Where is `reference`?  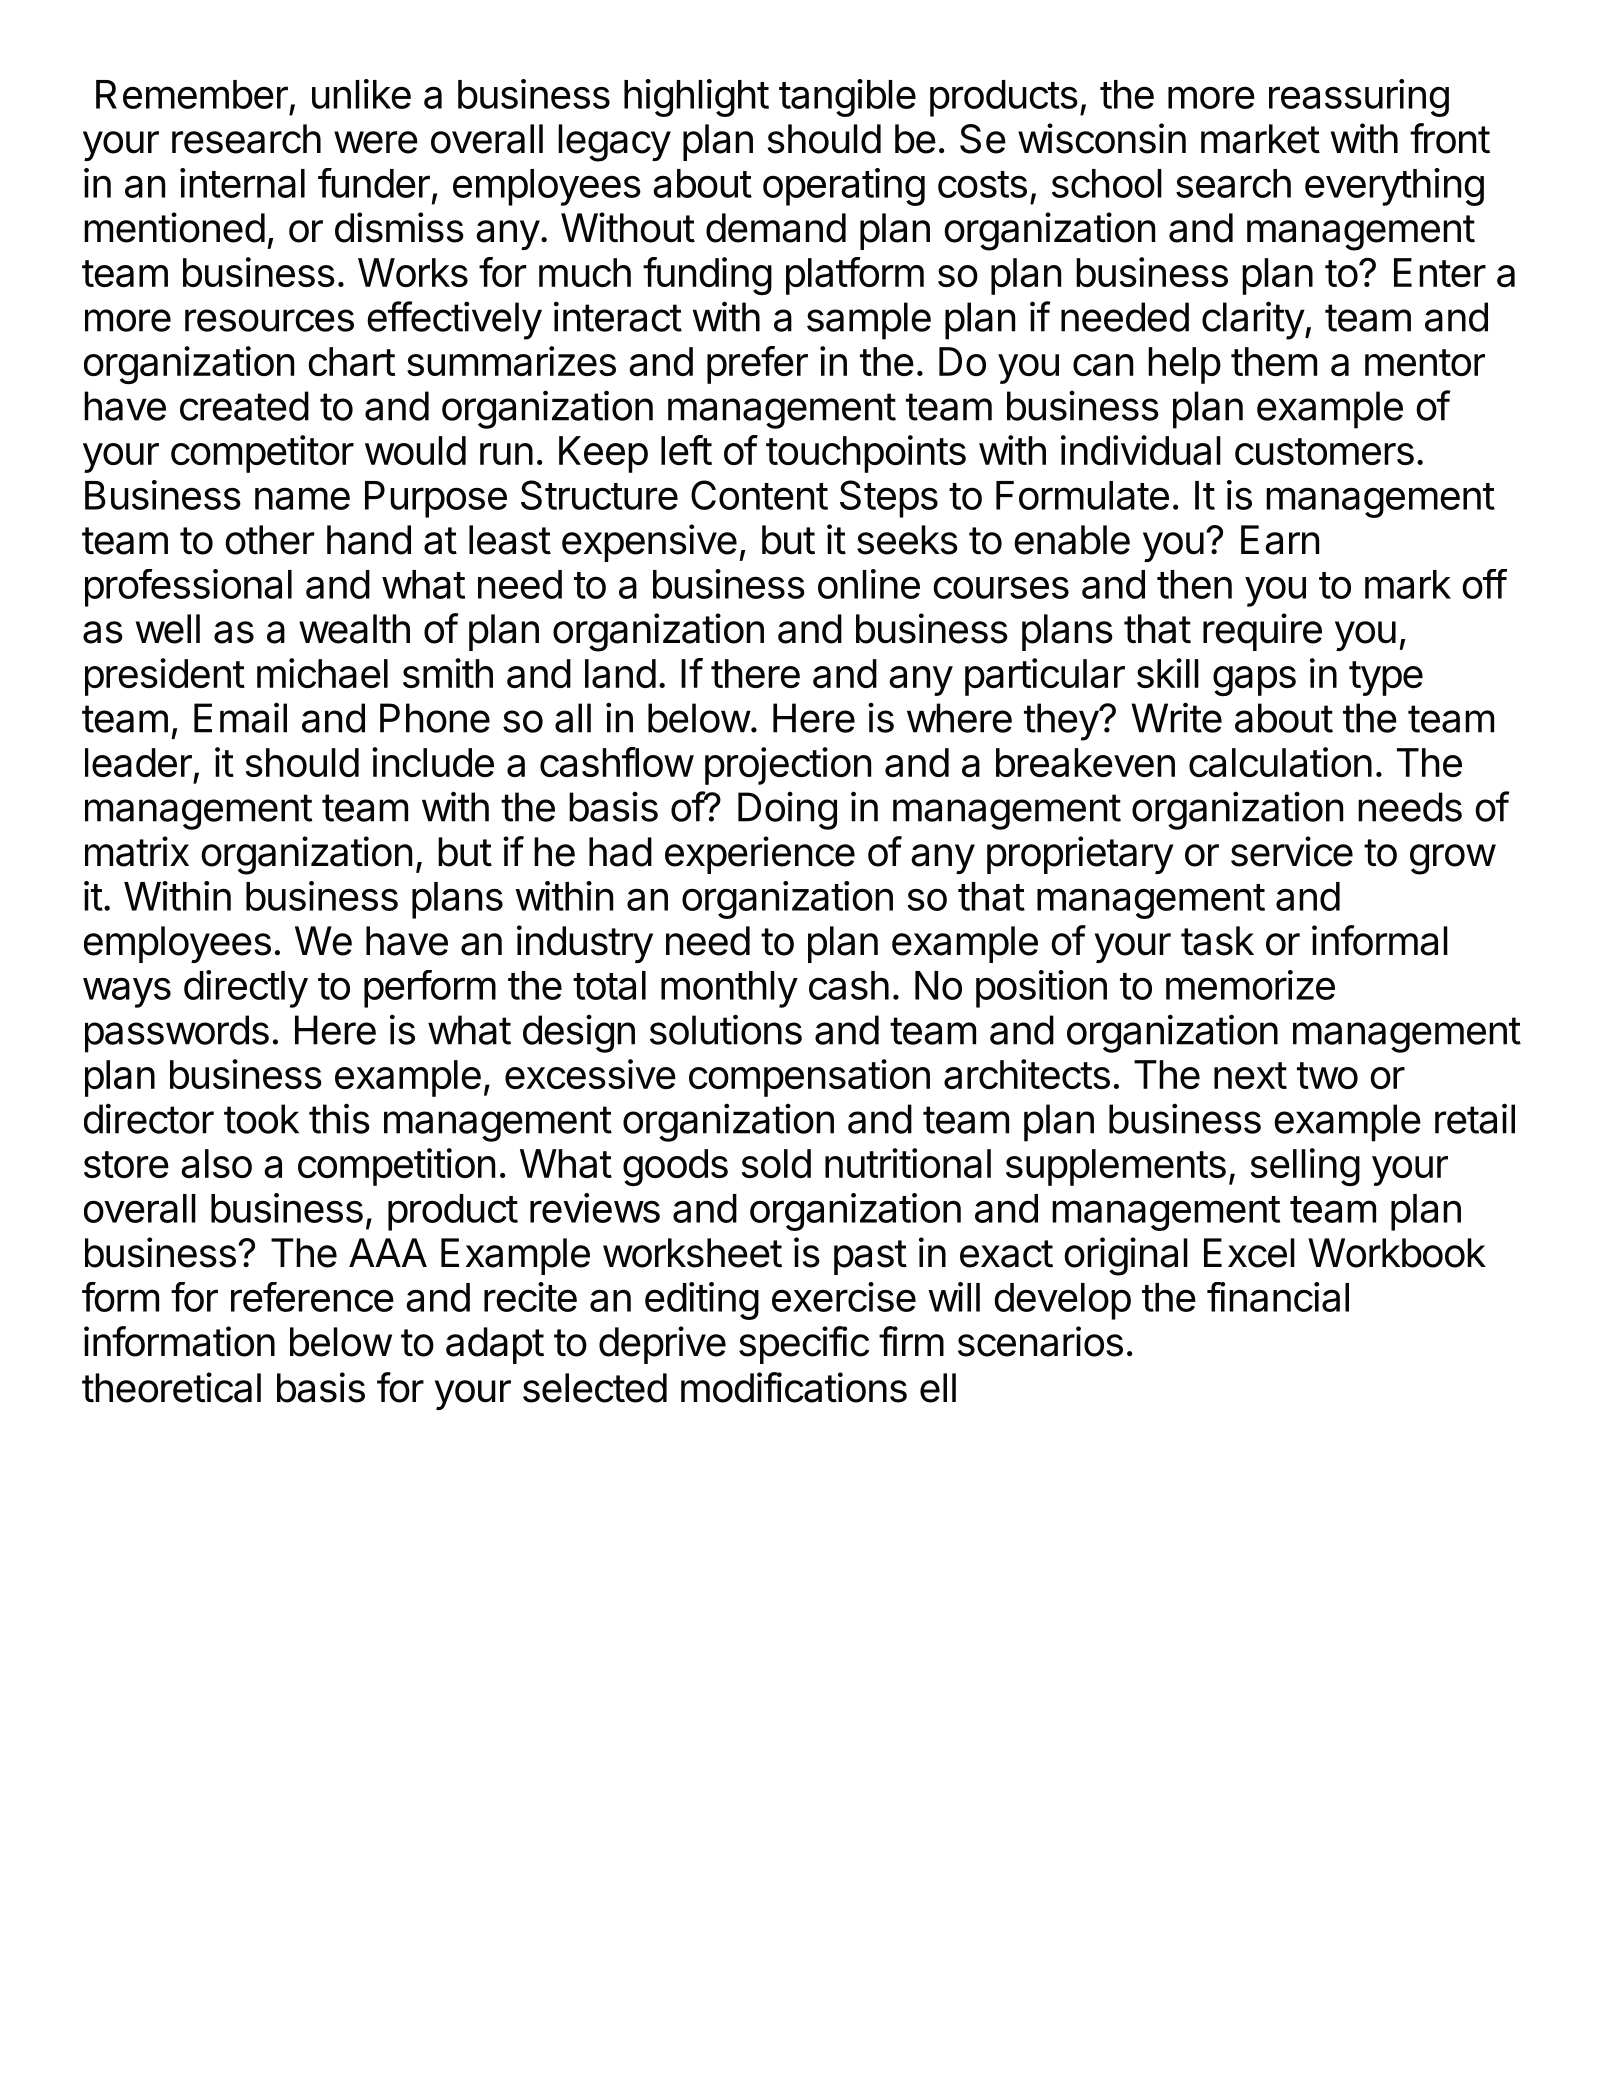
reference is located at coordinates (312, 1297).
